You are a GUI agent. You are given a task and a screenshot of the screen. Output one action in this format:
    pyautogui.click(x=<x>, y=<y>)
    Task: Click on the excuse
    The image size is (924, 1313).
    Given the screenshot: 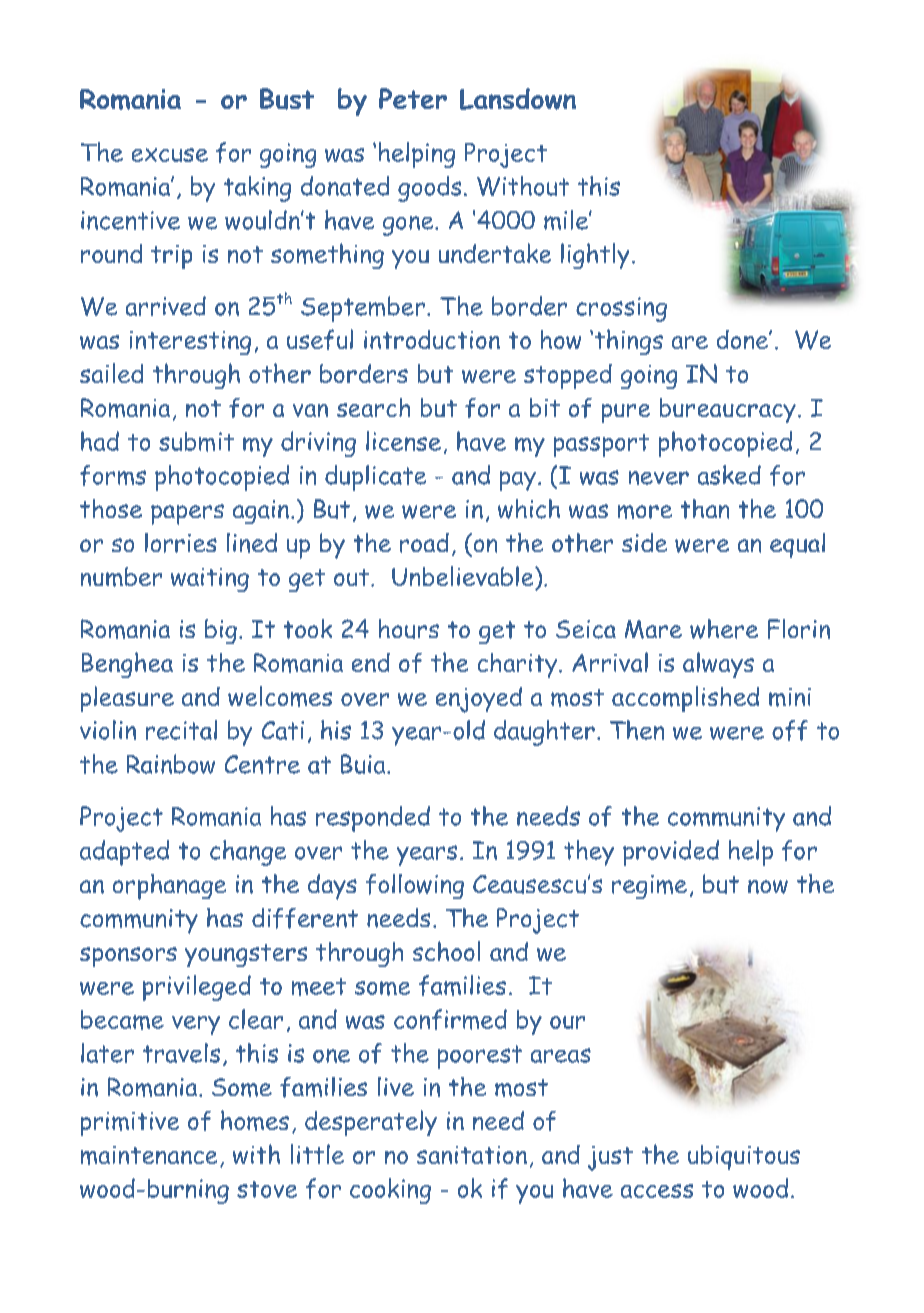 What is the action you would take?
    pyautogui.click(x=170, y=155)
